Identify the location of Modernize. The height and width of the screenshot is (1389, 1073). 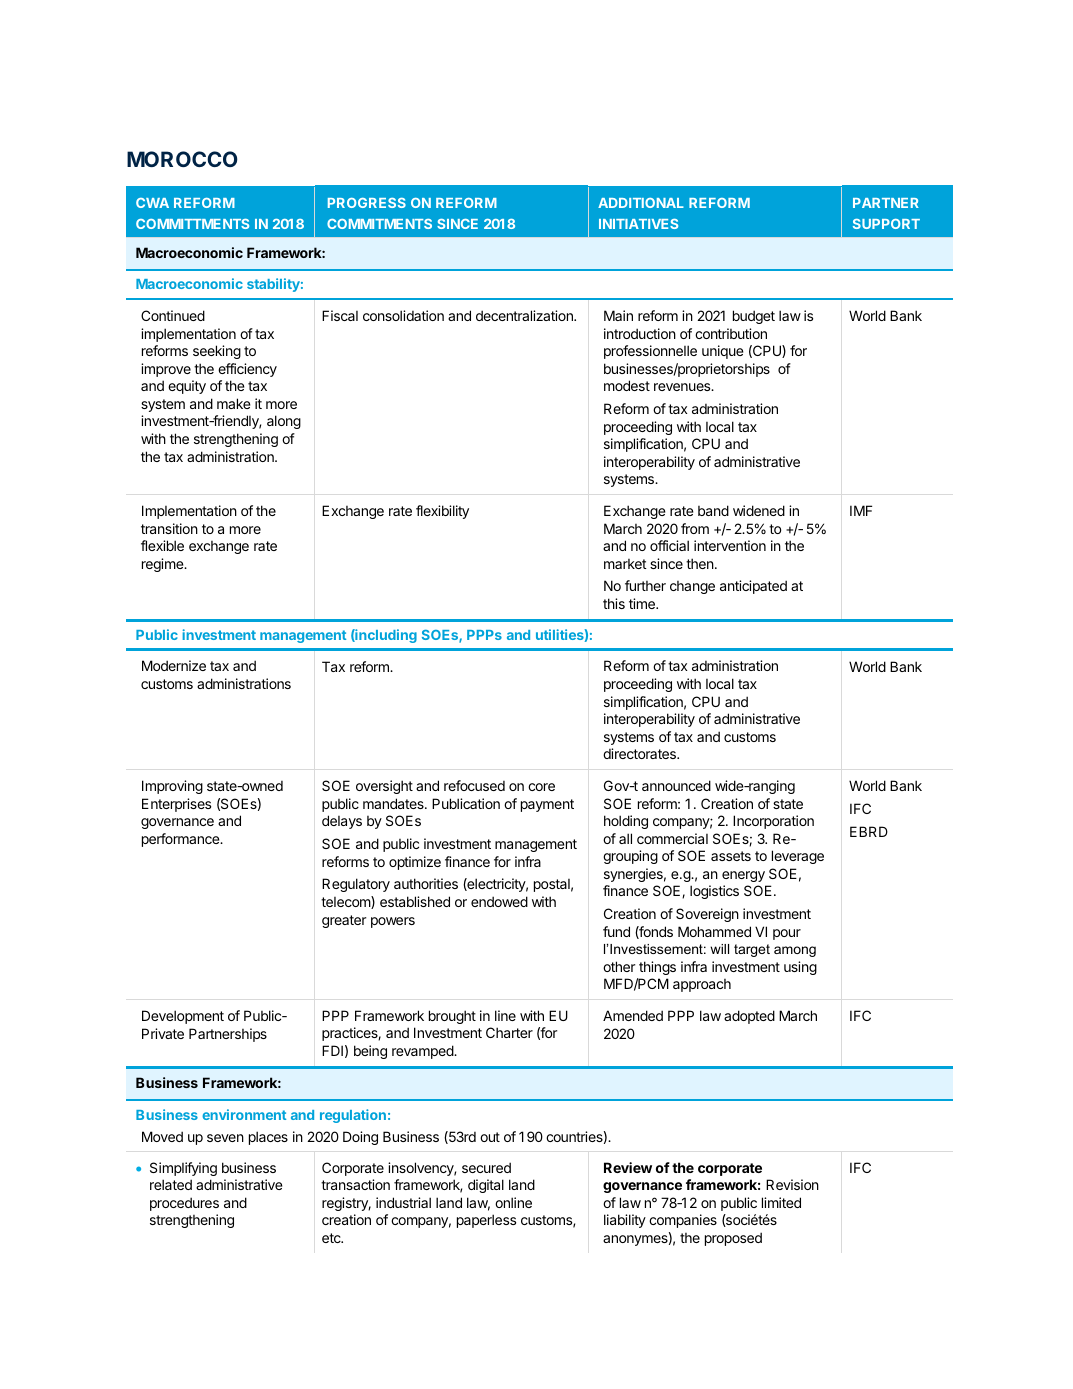
(174, 665).
